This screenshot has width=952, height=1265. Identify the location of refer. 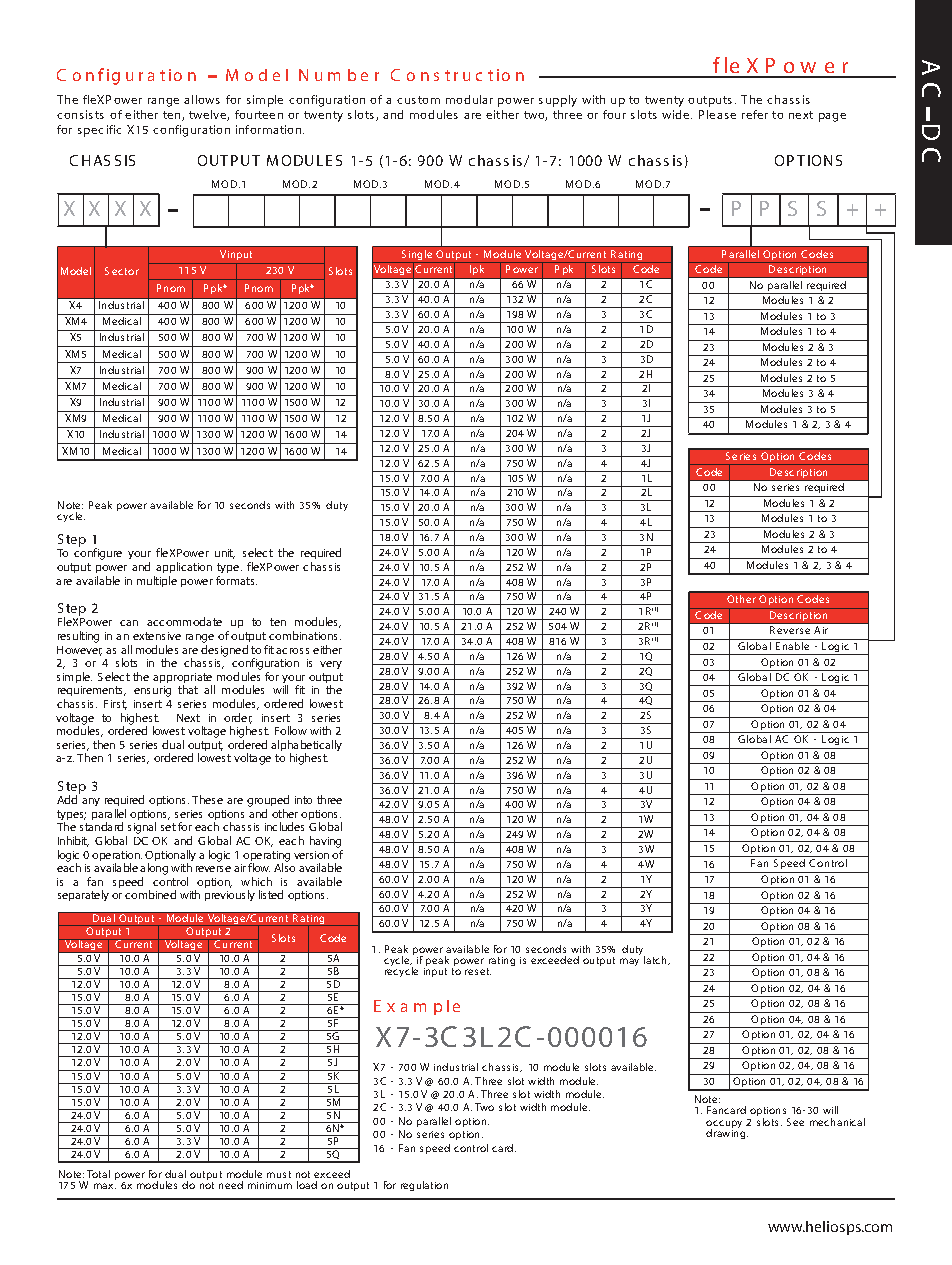
(755, 114).
